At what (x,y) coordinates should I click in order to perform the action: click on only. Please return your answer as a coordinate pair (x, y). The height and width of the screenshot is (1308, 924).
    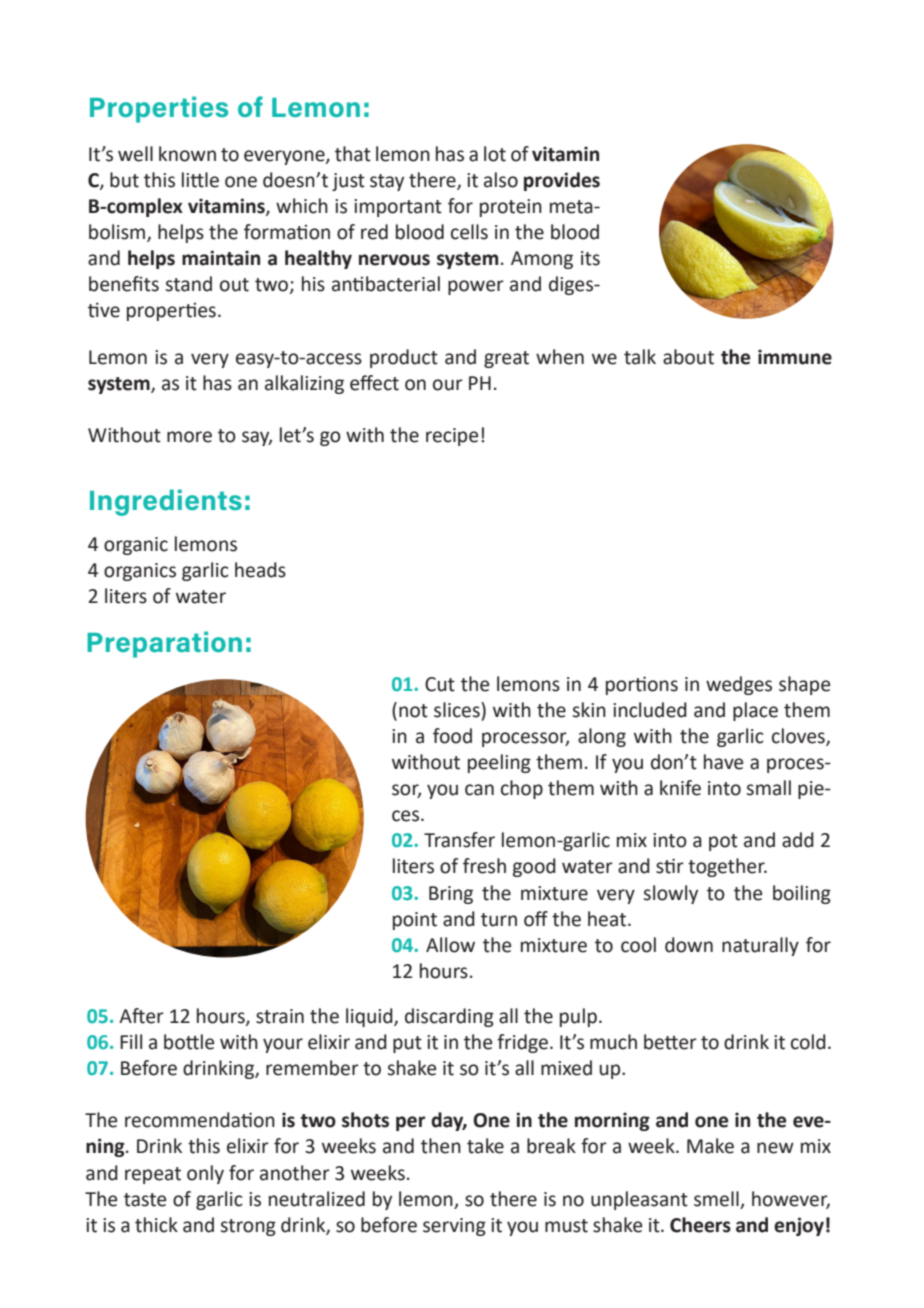
    Looking at the image, I should click on (205, 1174).
